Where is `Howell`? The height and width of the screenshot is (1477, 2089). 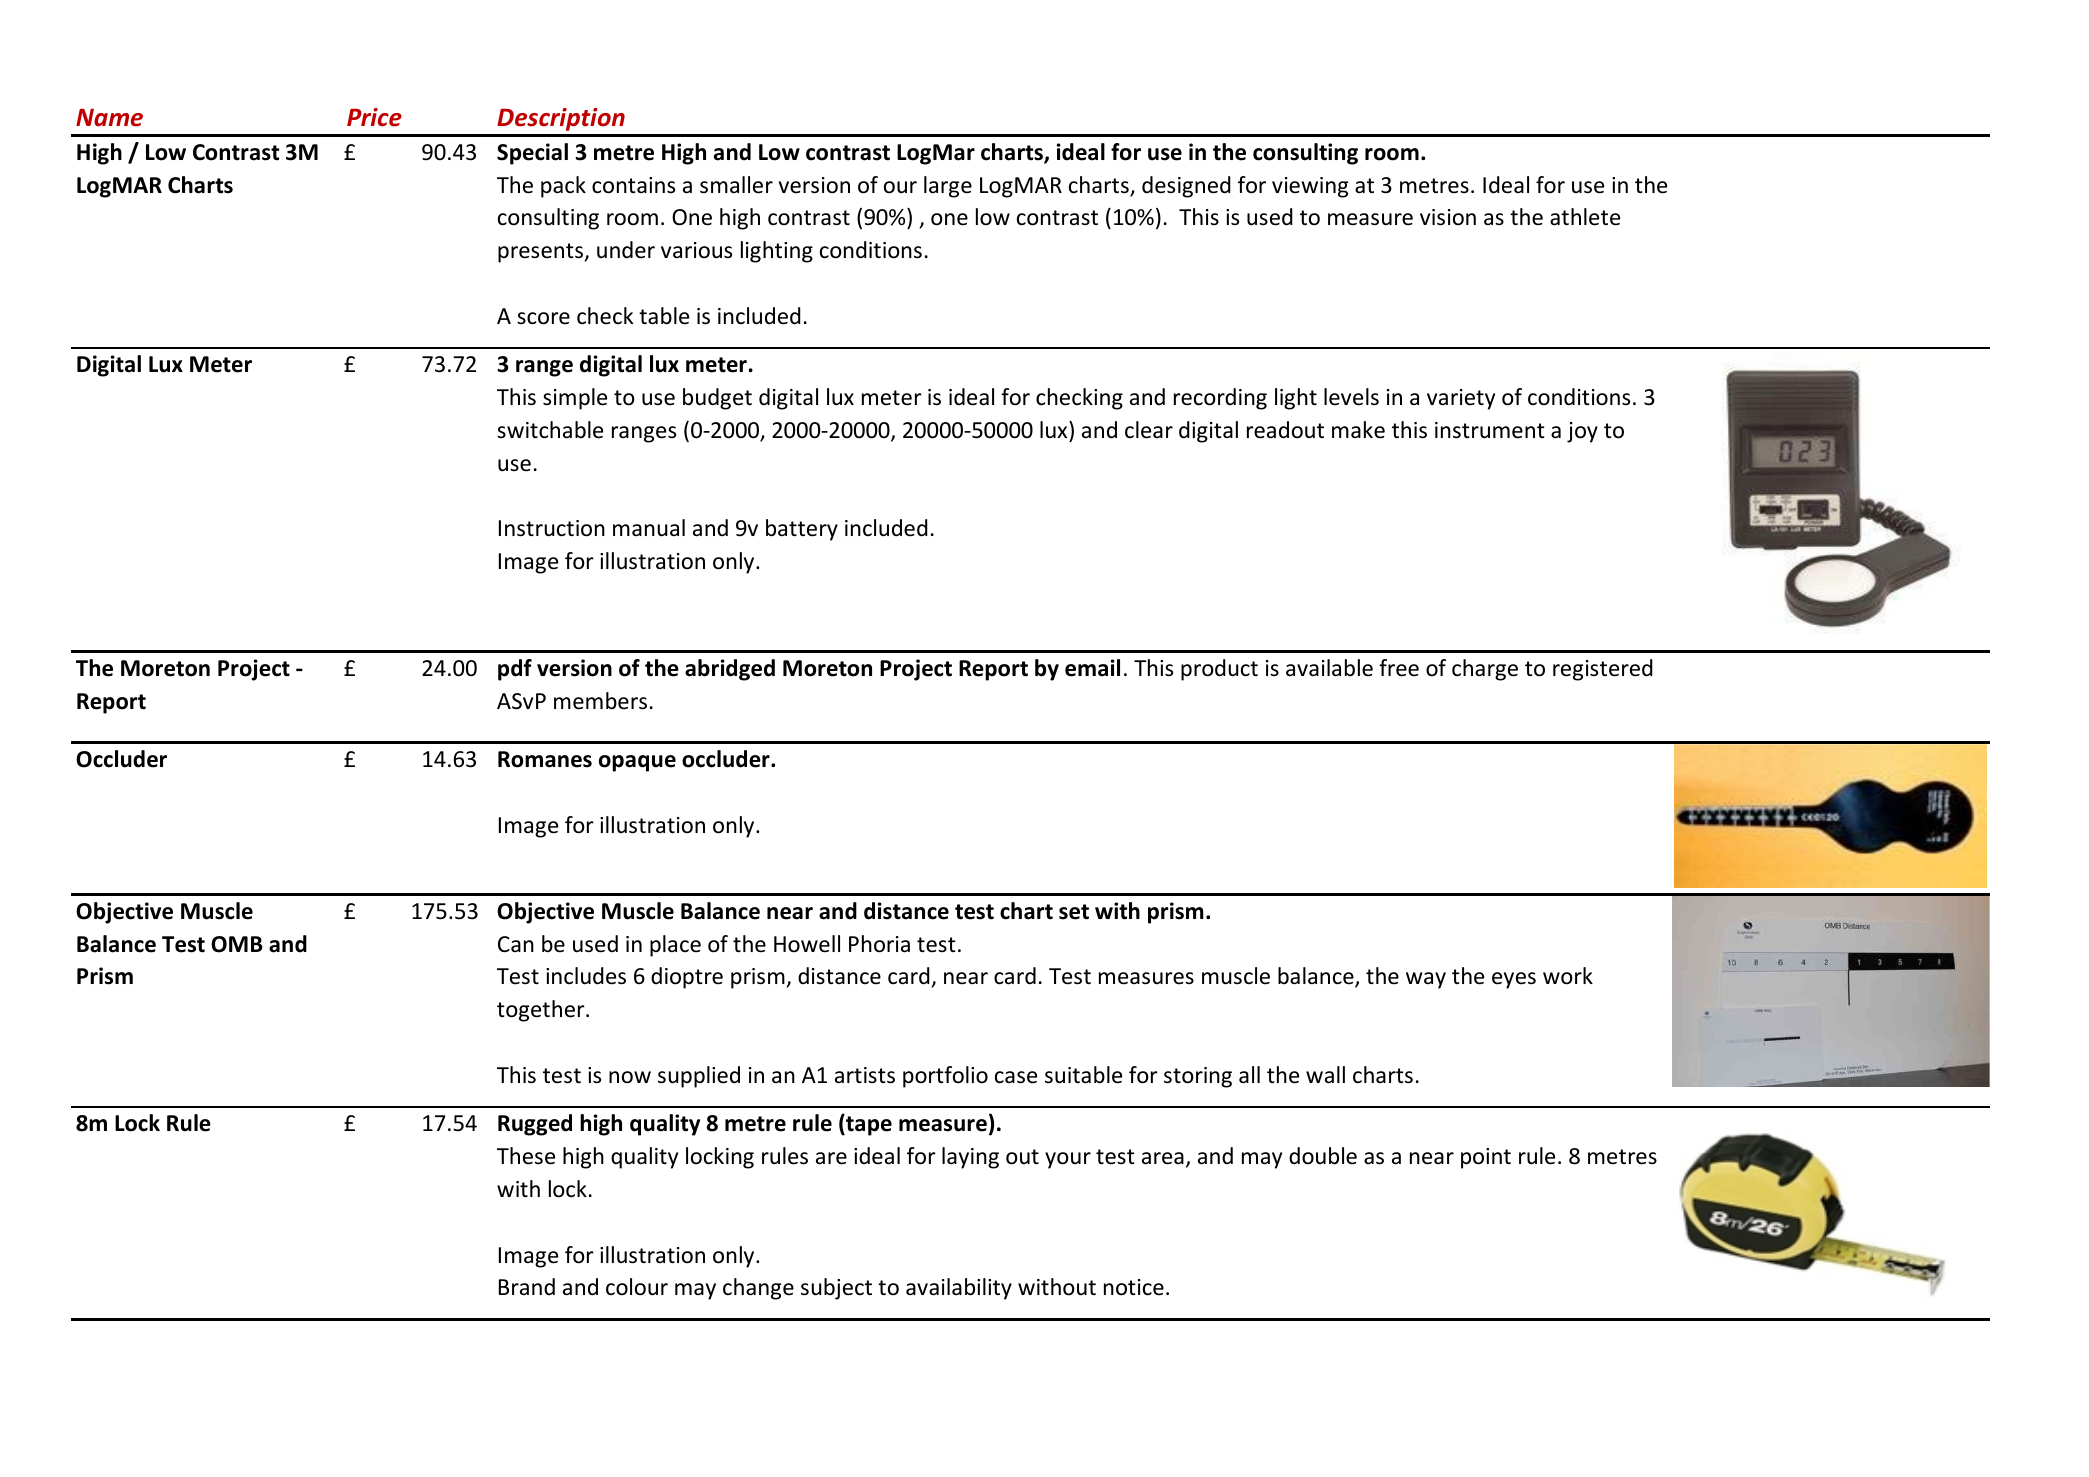
Howell is located at coordinates (807, 944).
